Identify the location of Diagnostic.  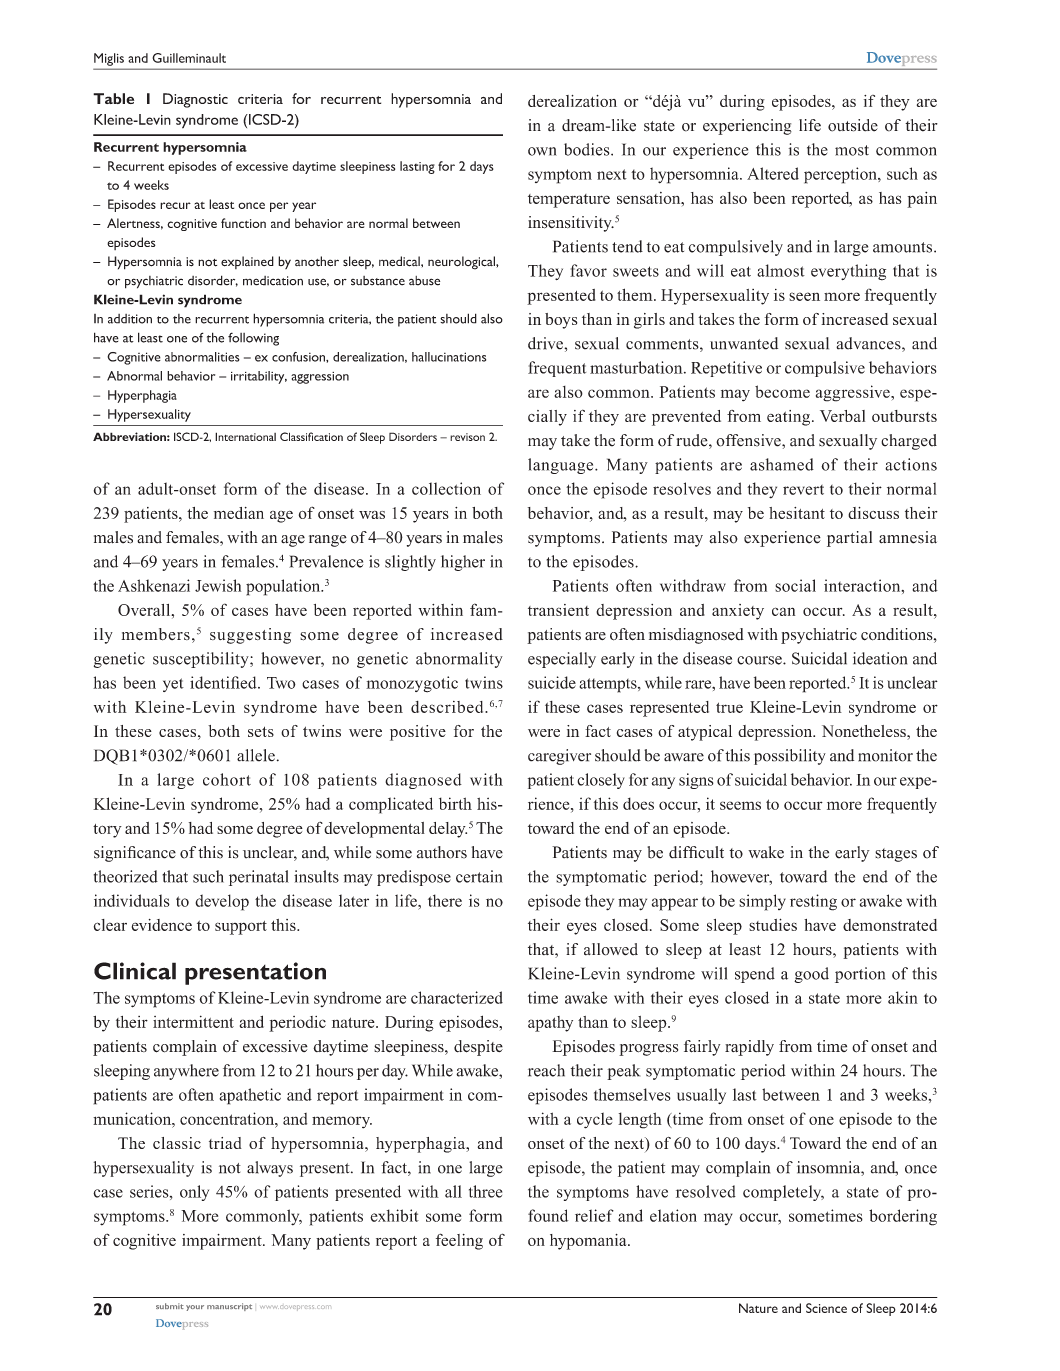
(195, 100).
